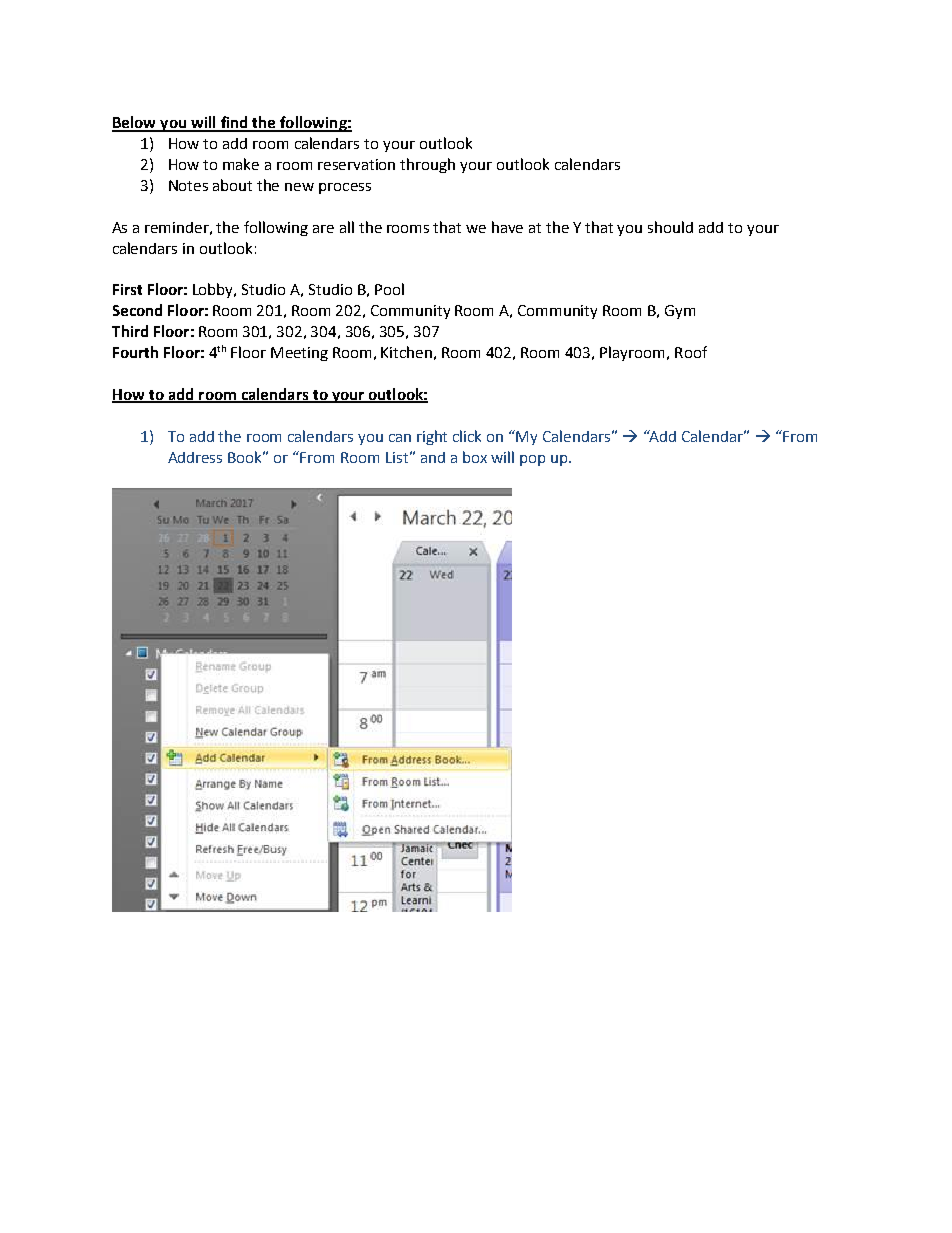 This screenshot has height=1233, width=952. What do you see at coordinates (347, 227) in the screenshot?
I see `all` at bounding box center [347, 227].
